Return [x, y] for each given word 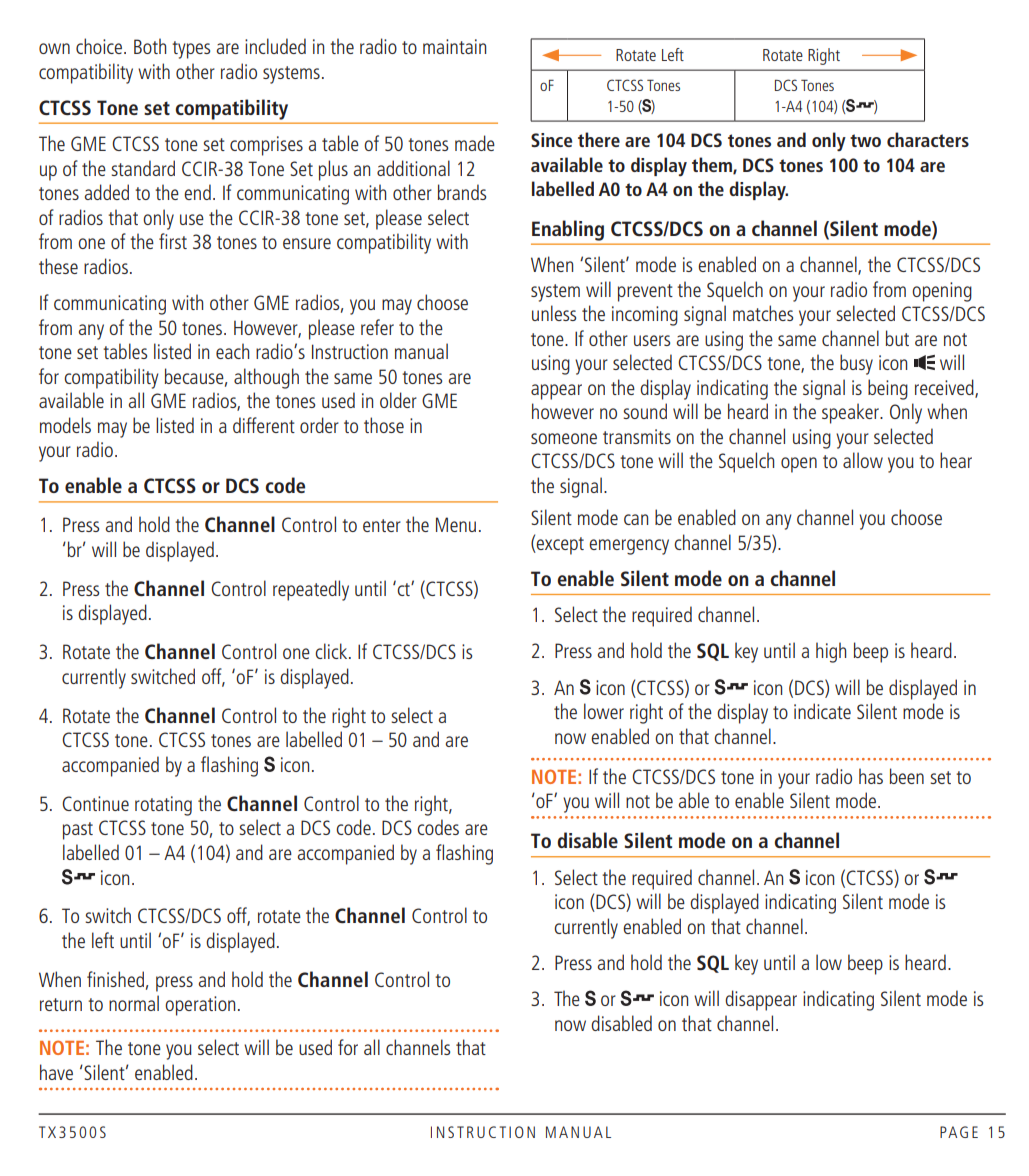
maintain [454, 46]
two [865, 140]
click [332, 651]
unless [554, 313]
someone [564, 438]
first [173, 241]
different [264, 425]
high [831, 652]
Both [150, 46]
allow [863, 460]
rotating [163, 806]
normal [134, 1003]
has [871, 776]
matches [763, 313]
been [907, 776]
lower [604, 711]
